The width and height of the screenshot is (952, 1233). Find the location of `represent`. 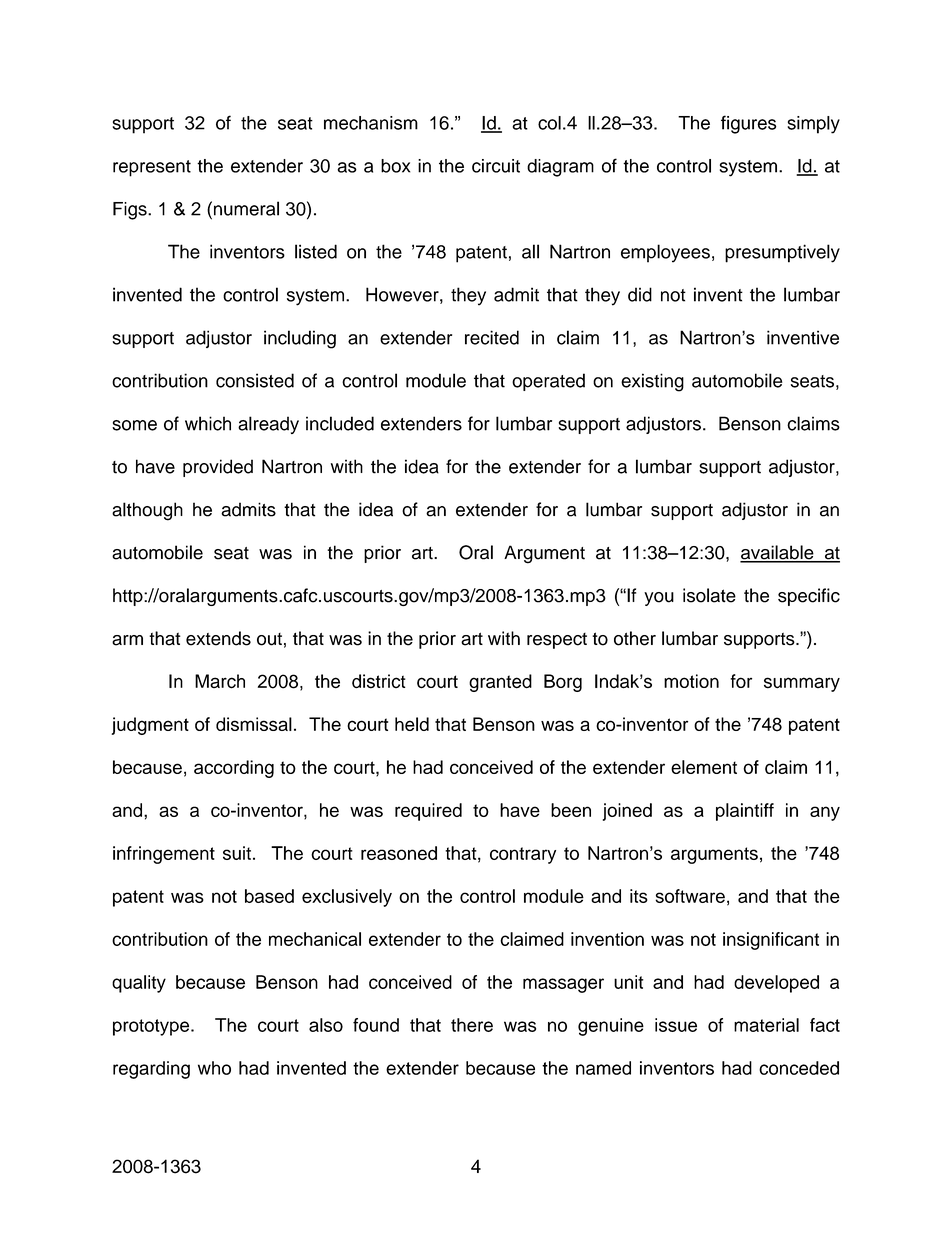

represent is located at coordinates (152, 168).
